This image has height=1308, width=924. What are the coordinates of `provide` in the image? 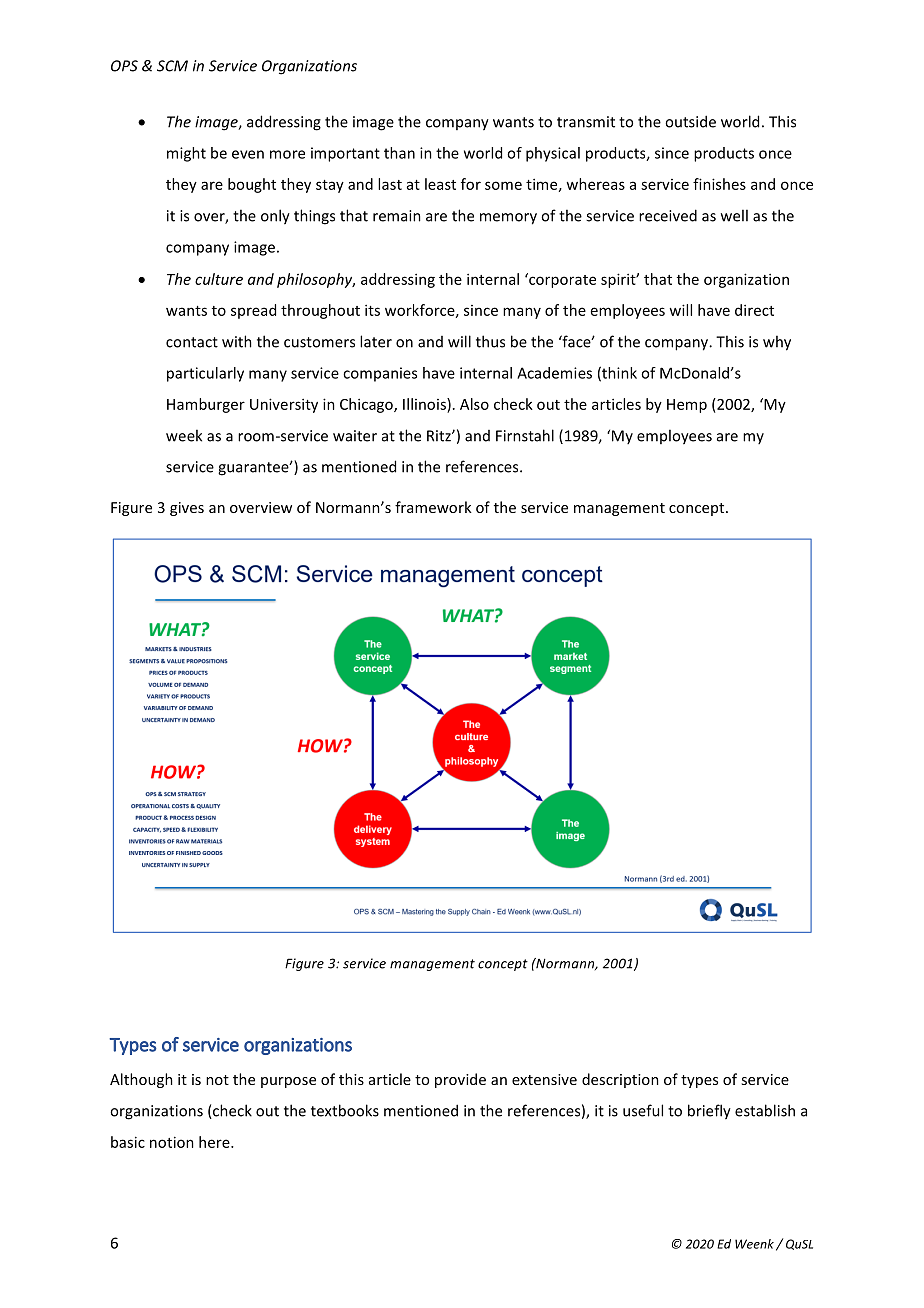 It's located at (460, 1080).
